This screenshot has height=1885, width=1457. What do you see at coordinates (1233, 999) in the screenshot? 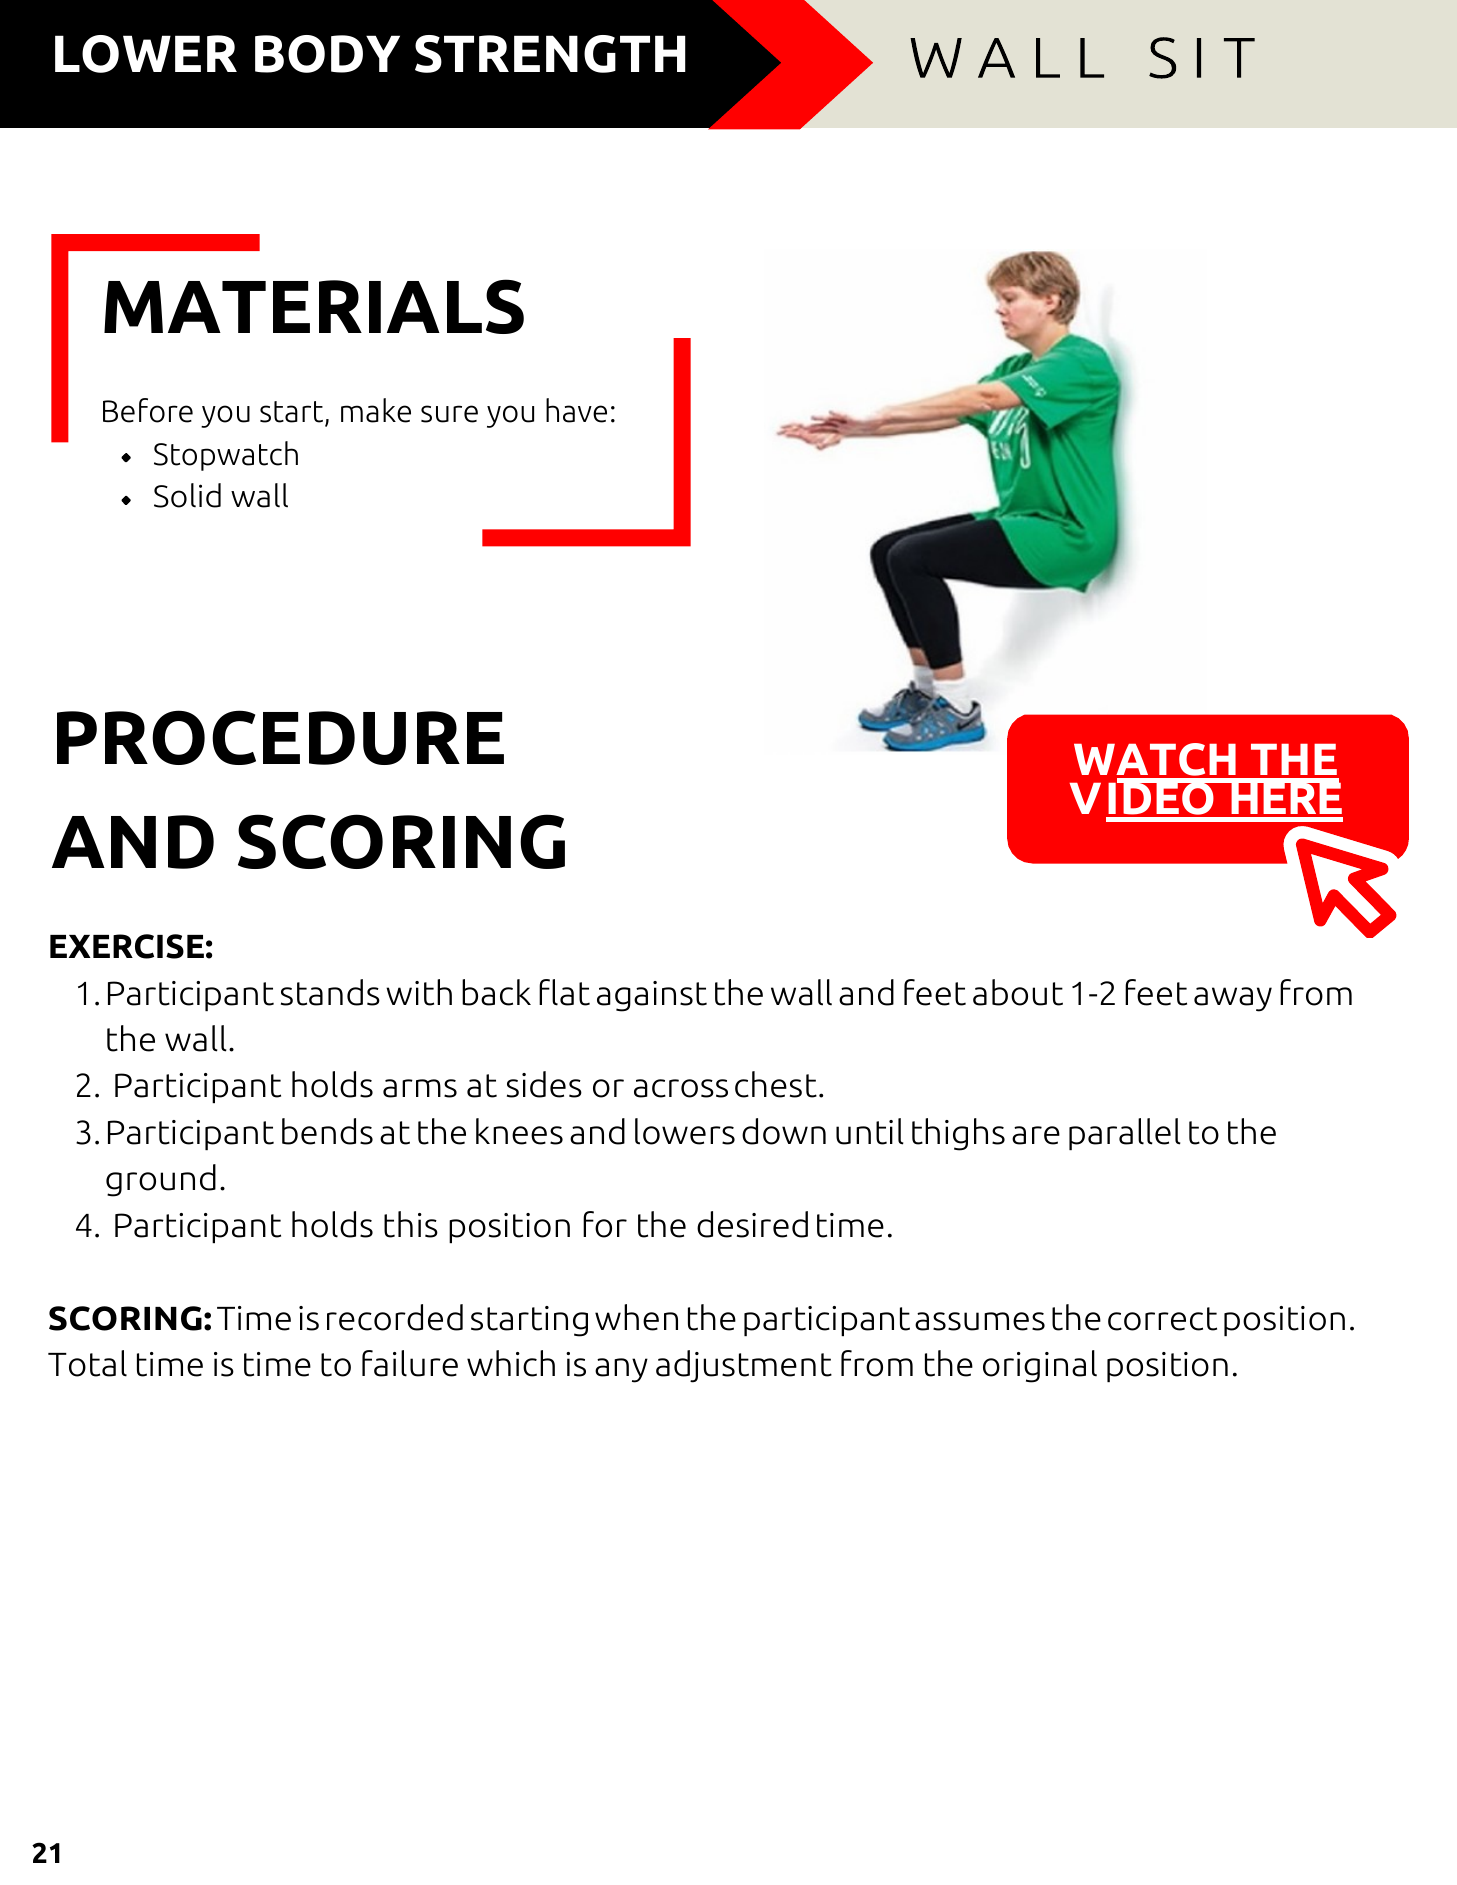
I see `away` at bounding box center [1233, 999].
